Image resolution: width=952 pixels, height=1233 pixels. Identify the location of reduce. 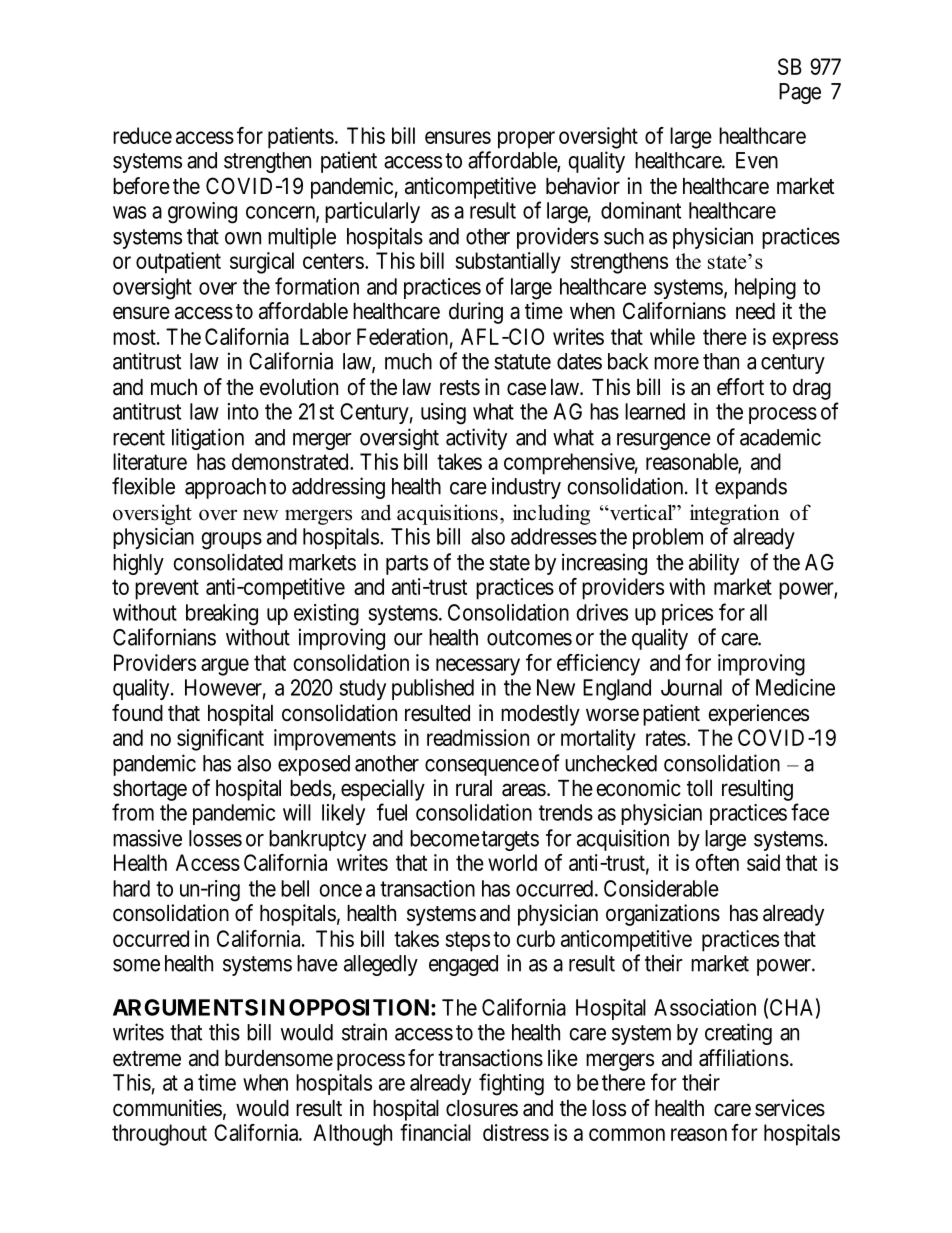
(142, 135).
